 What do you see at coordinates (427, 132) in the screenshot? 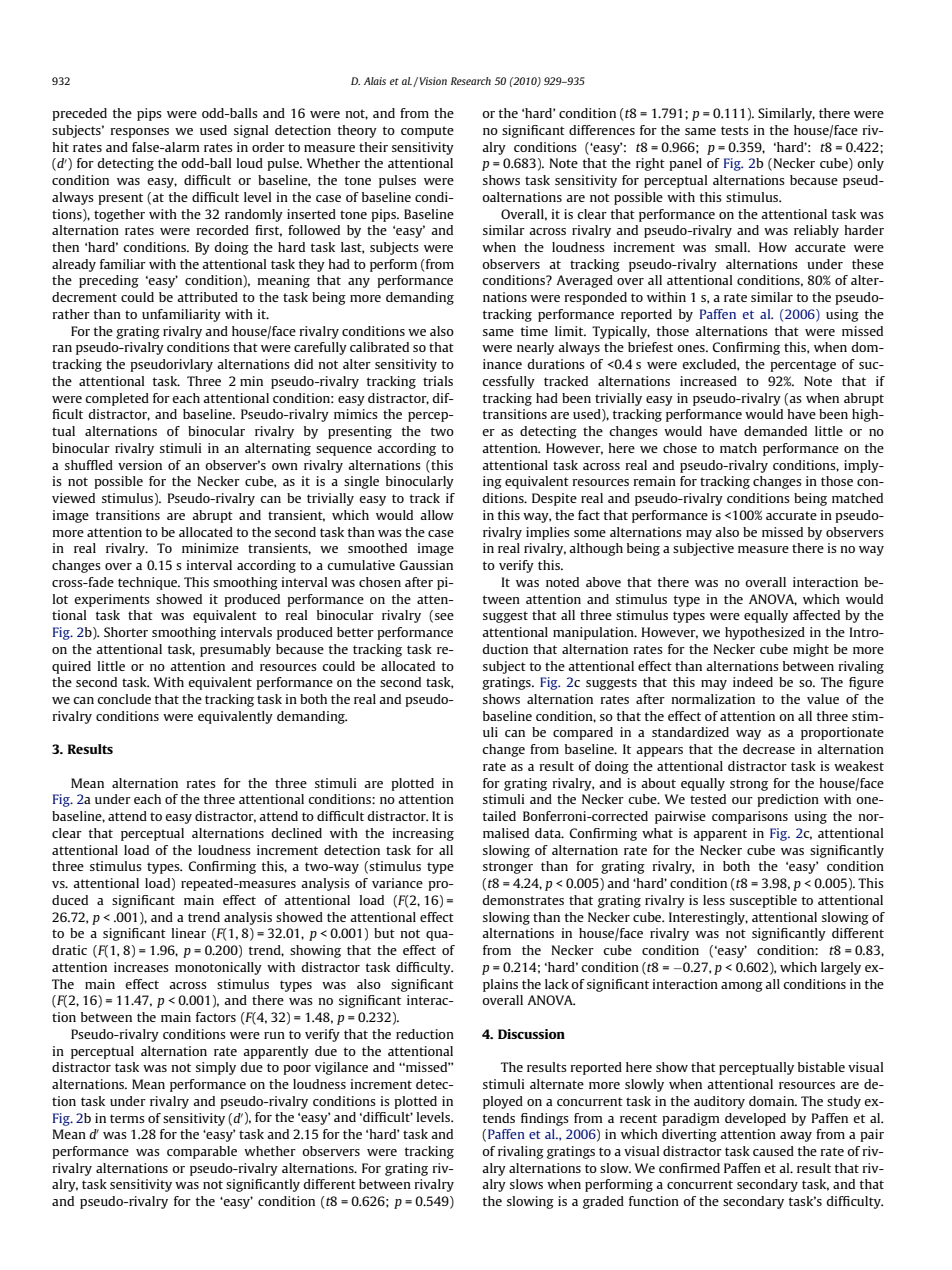
I see `compute` at bounding box center [427, 132].
